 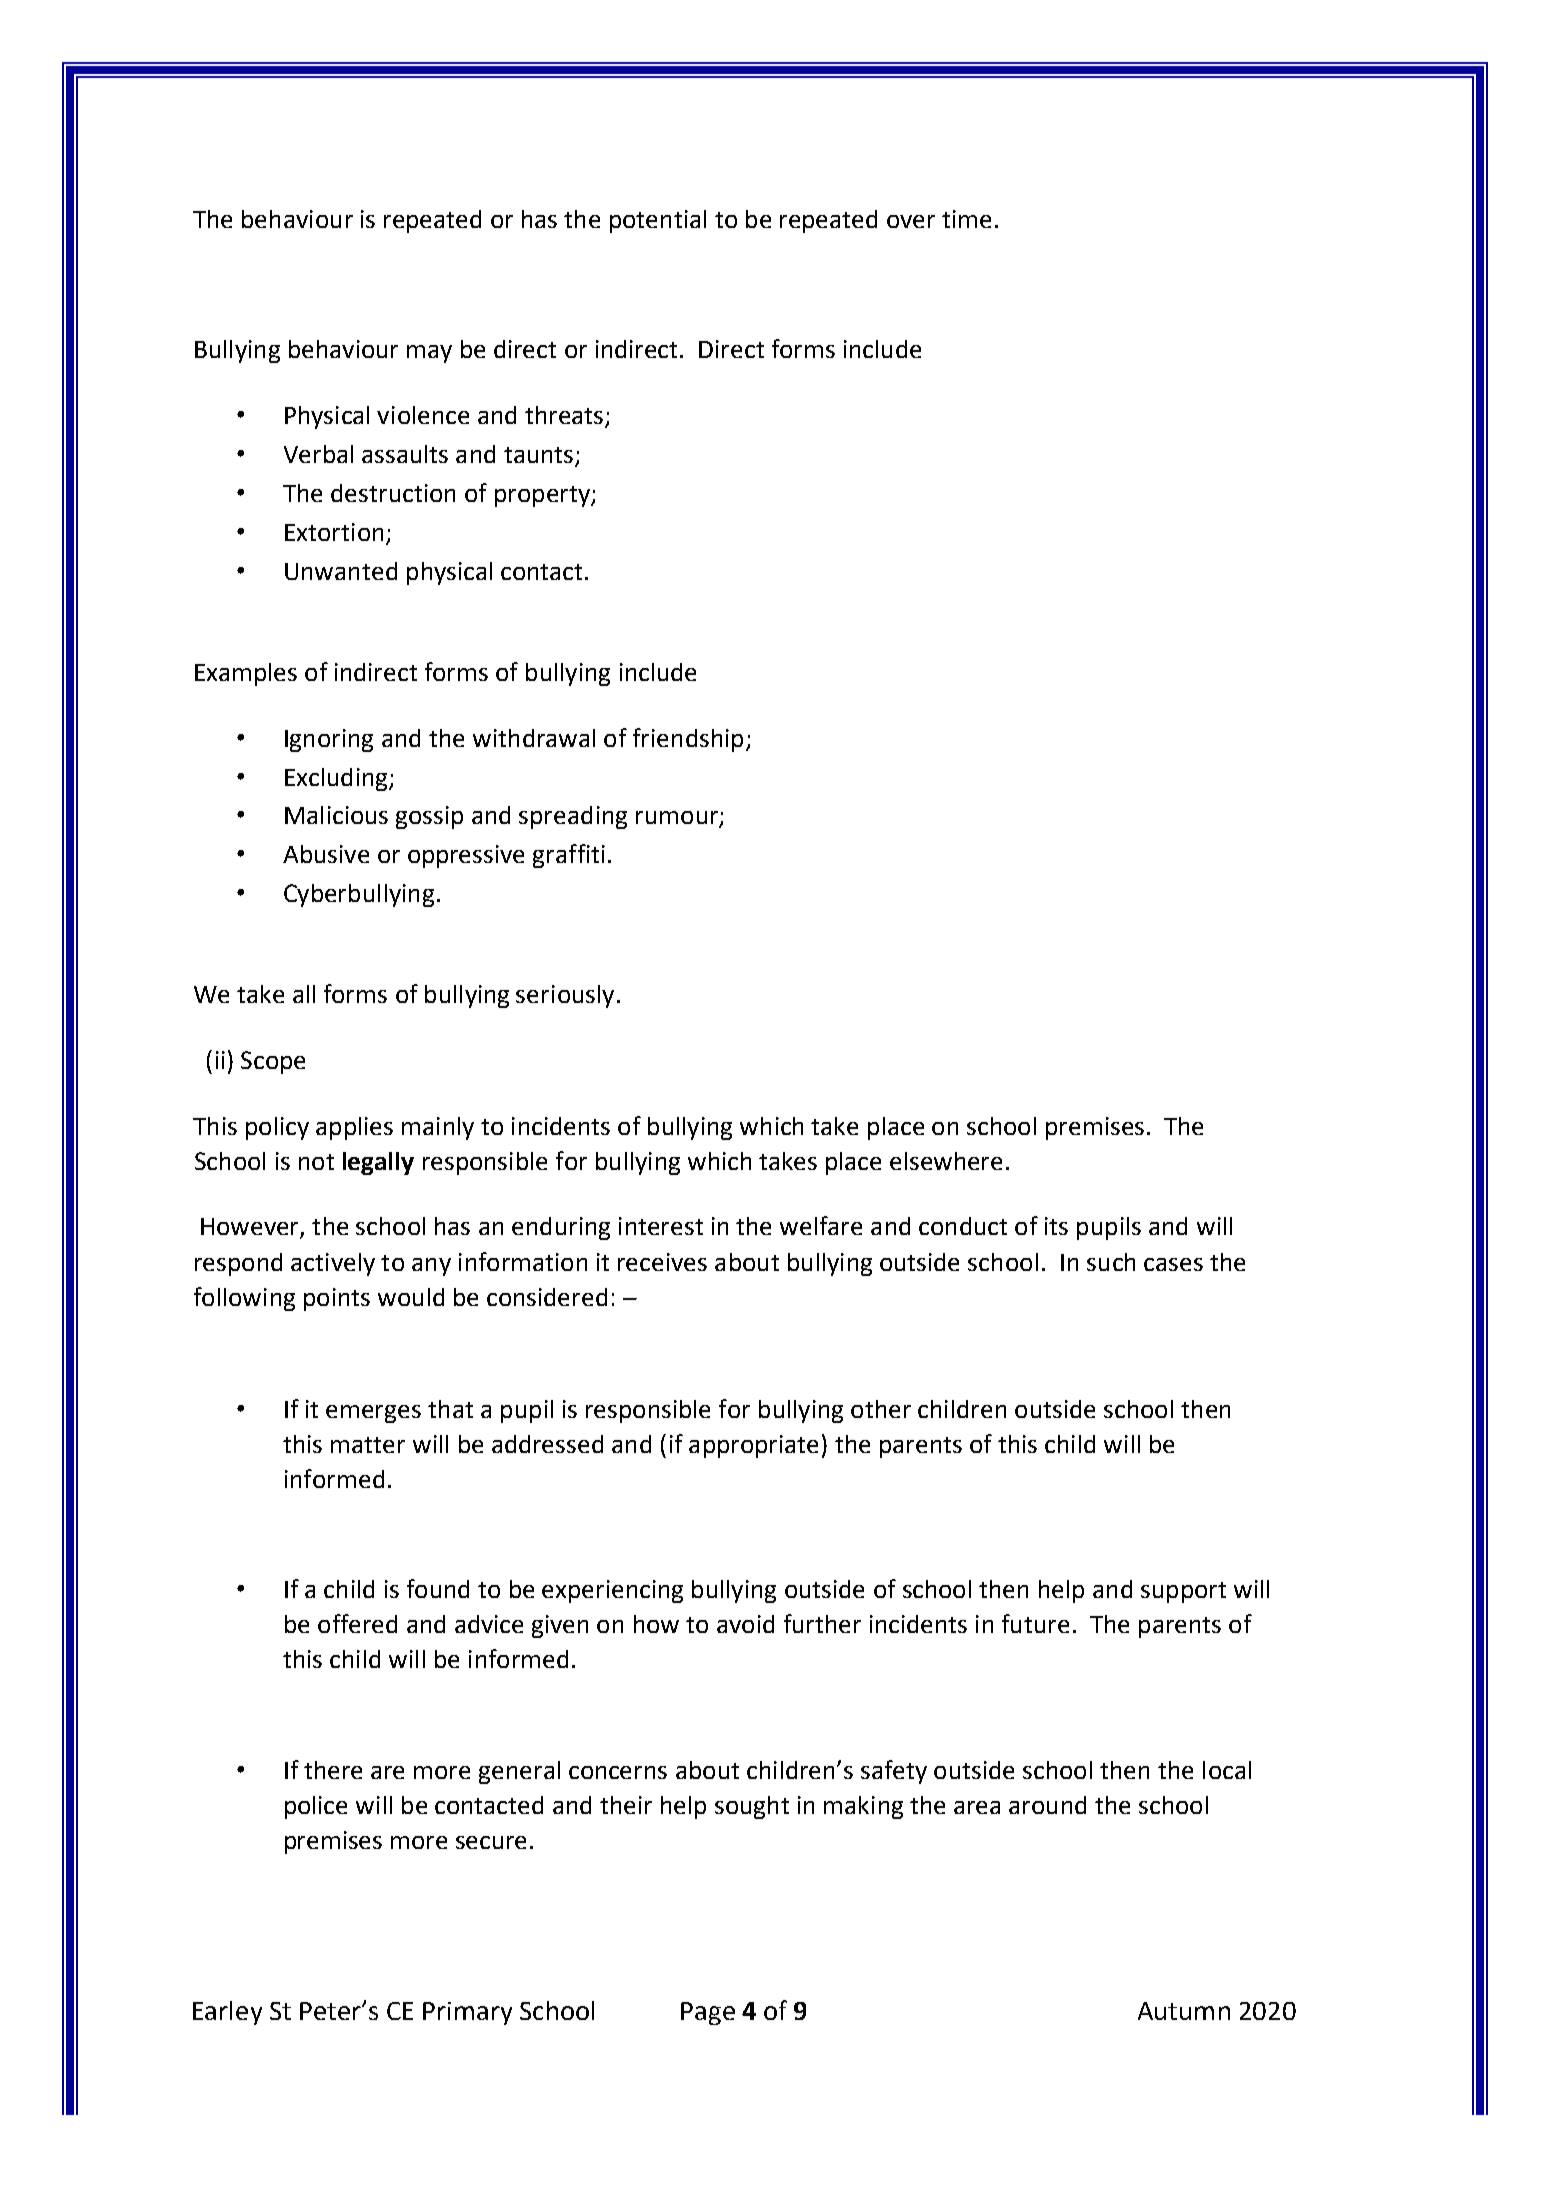 What do you see at coordinates (467, 2013) in the screenshot?
I see `Primary` at bounding box center [467, 2013].
